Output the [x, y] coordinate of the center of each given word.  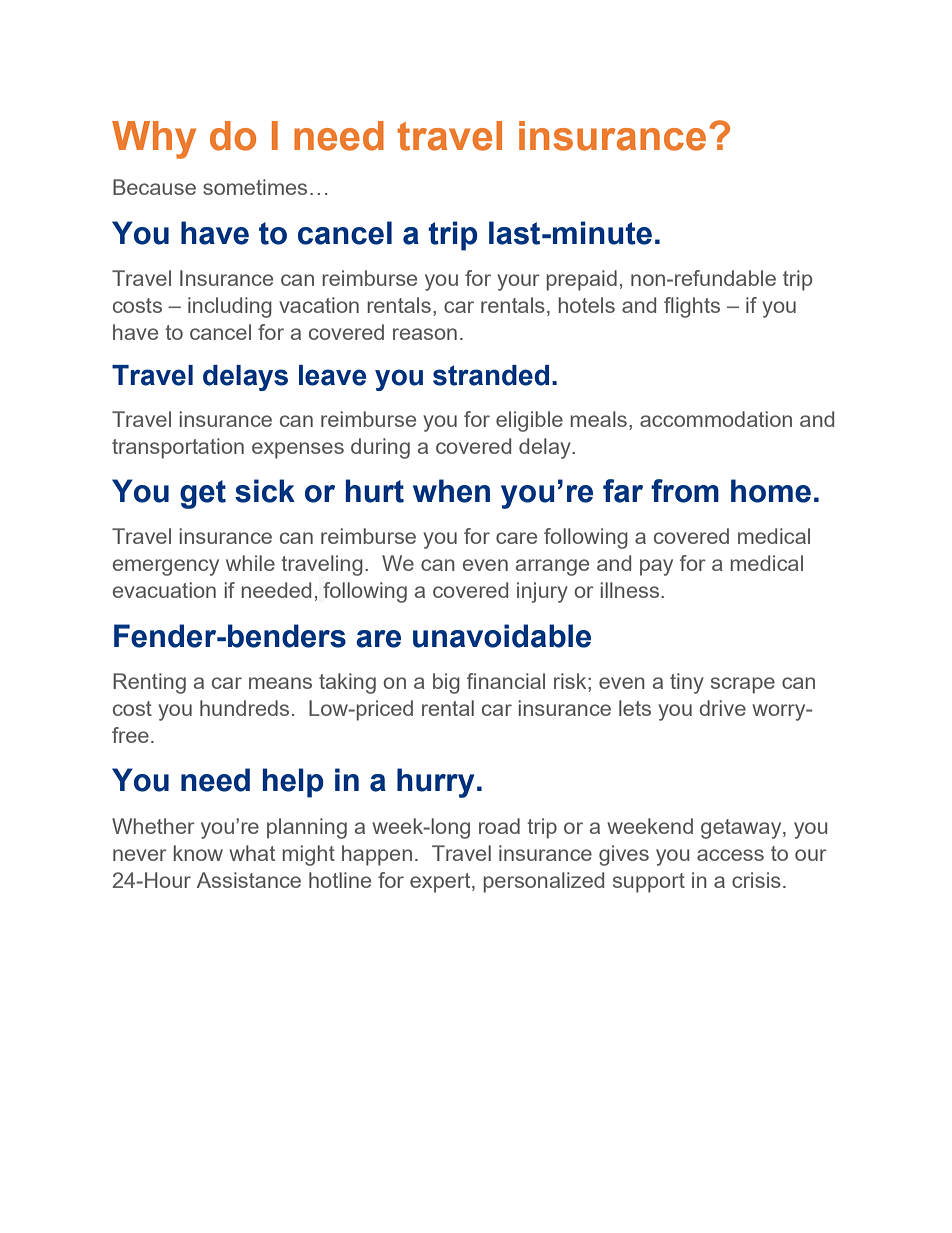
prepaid [582, 280]
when [451, 491]
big [446, 683]
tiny [687, 683]
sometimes [255, 187]
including [230, 307]
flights [692, 307]
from [685, 491]
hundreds [244, 708]
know [198, 853]
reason [425, 334]
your [518, 282]
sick [265, 491]
